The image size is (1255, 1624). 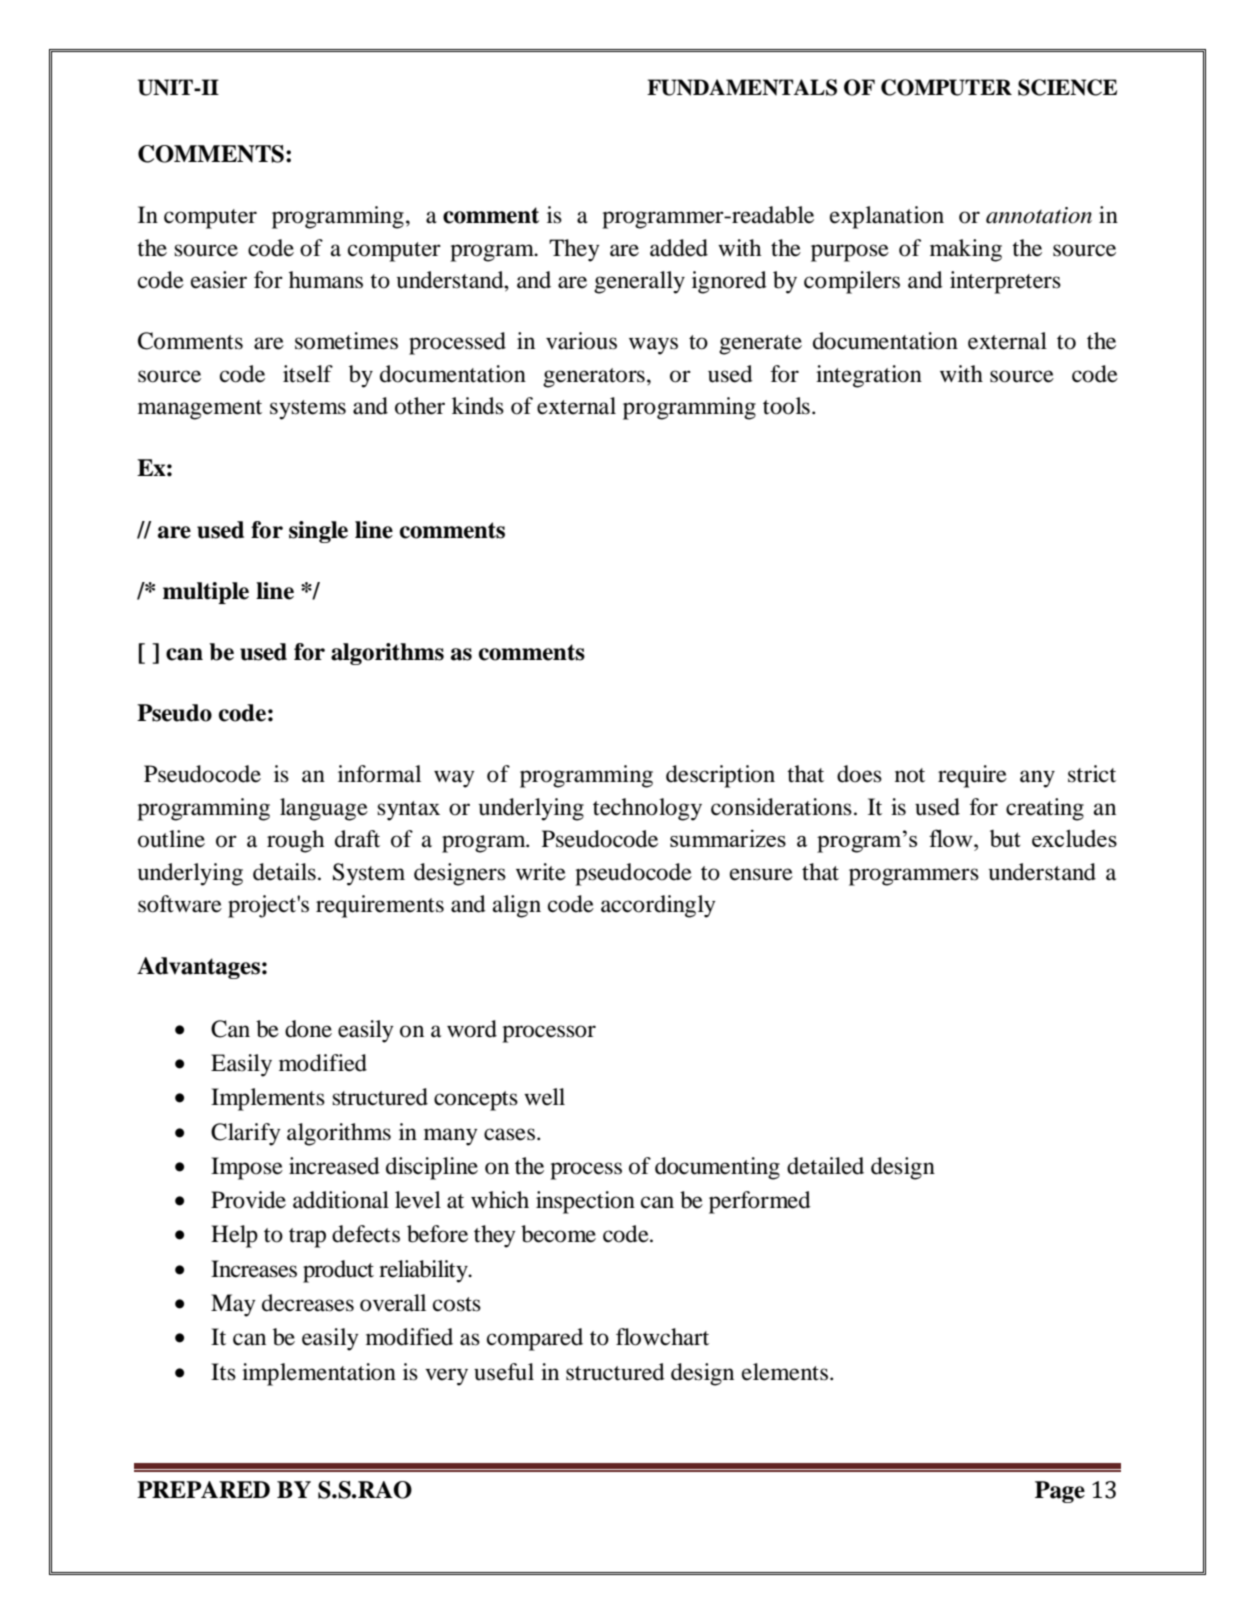 What do you see at coordinates (1067, 87) in the page?
I see `SCIENCE` at bounding box center [1067, 87].
